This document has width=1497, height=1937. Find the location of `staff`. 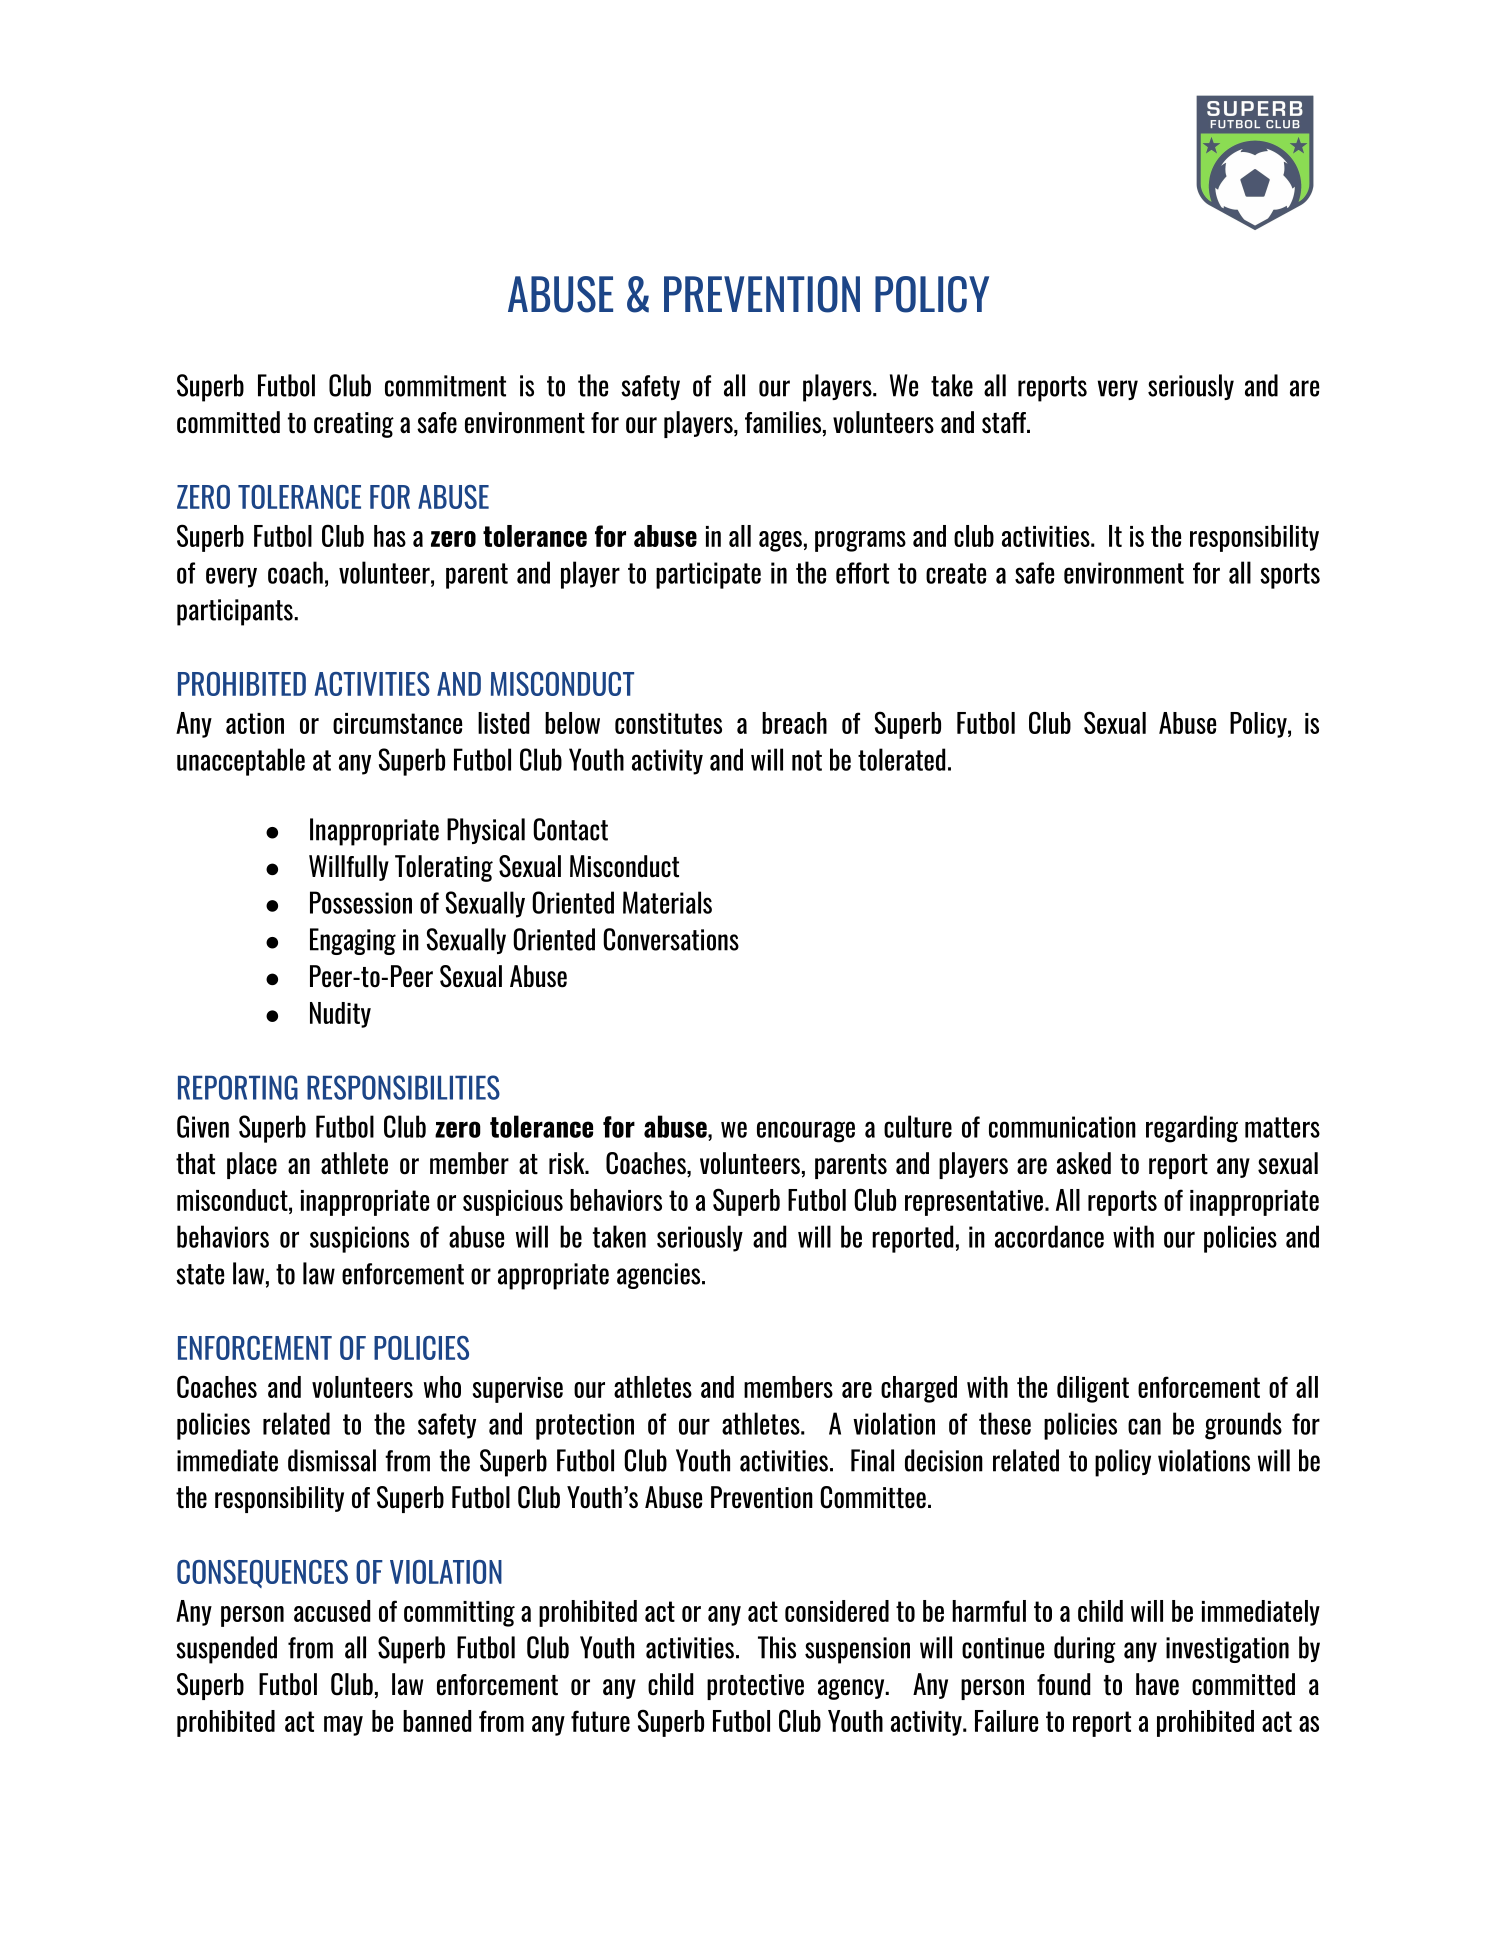

staff is located at coordinates (1005, 423).
